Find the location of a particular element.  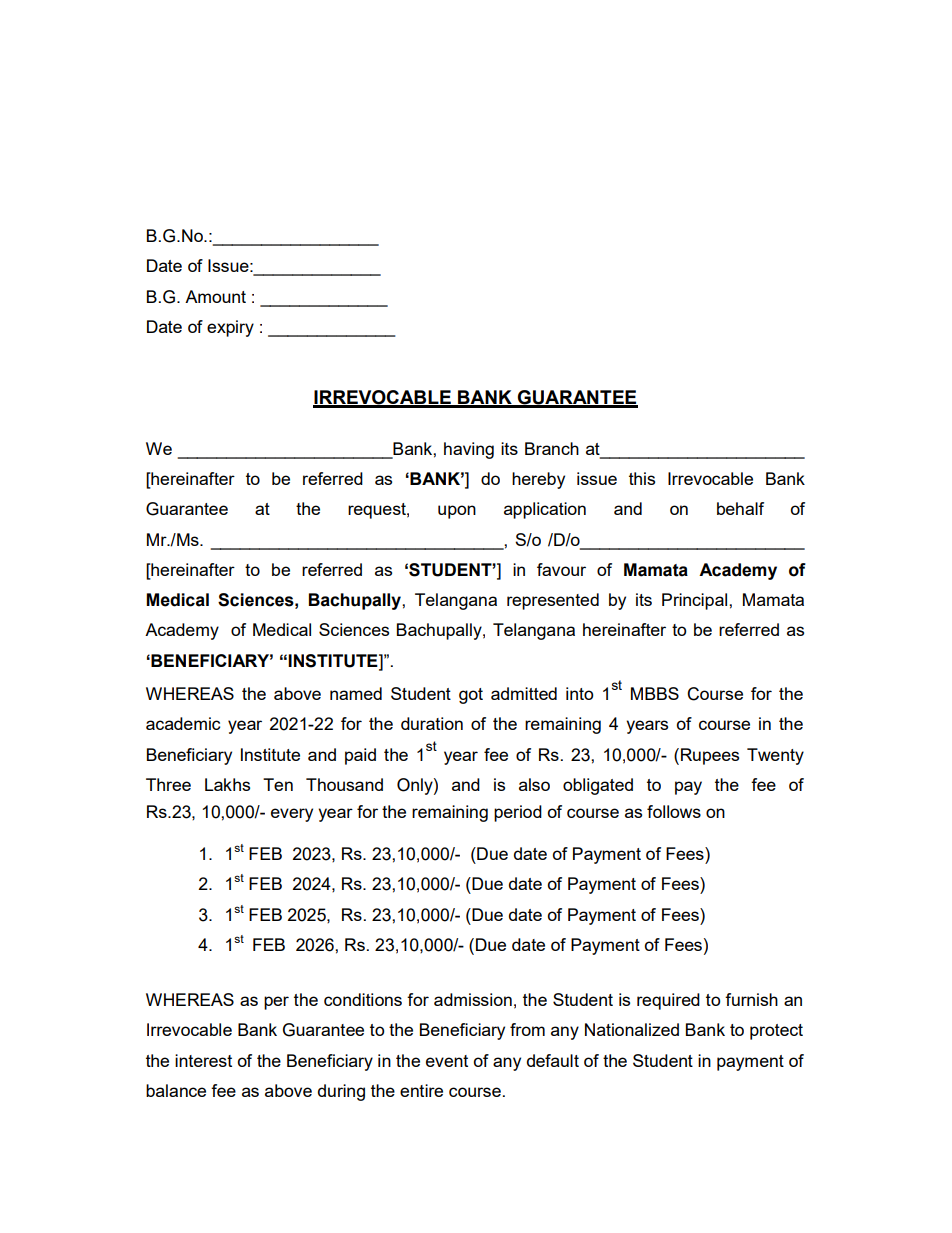

follows is located at coordinates (674, 811).
